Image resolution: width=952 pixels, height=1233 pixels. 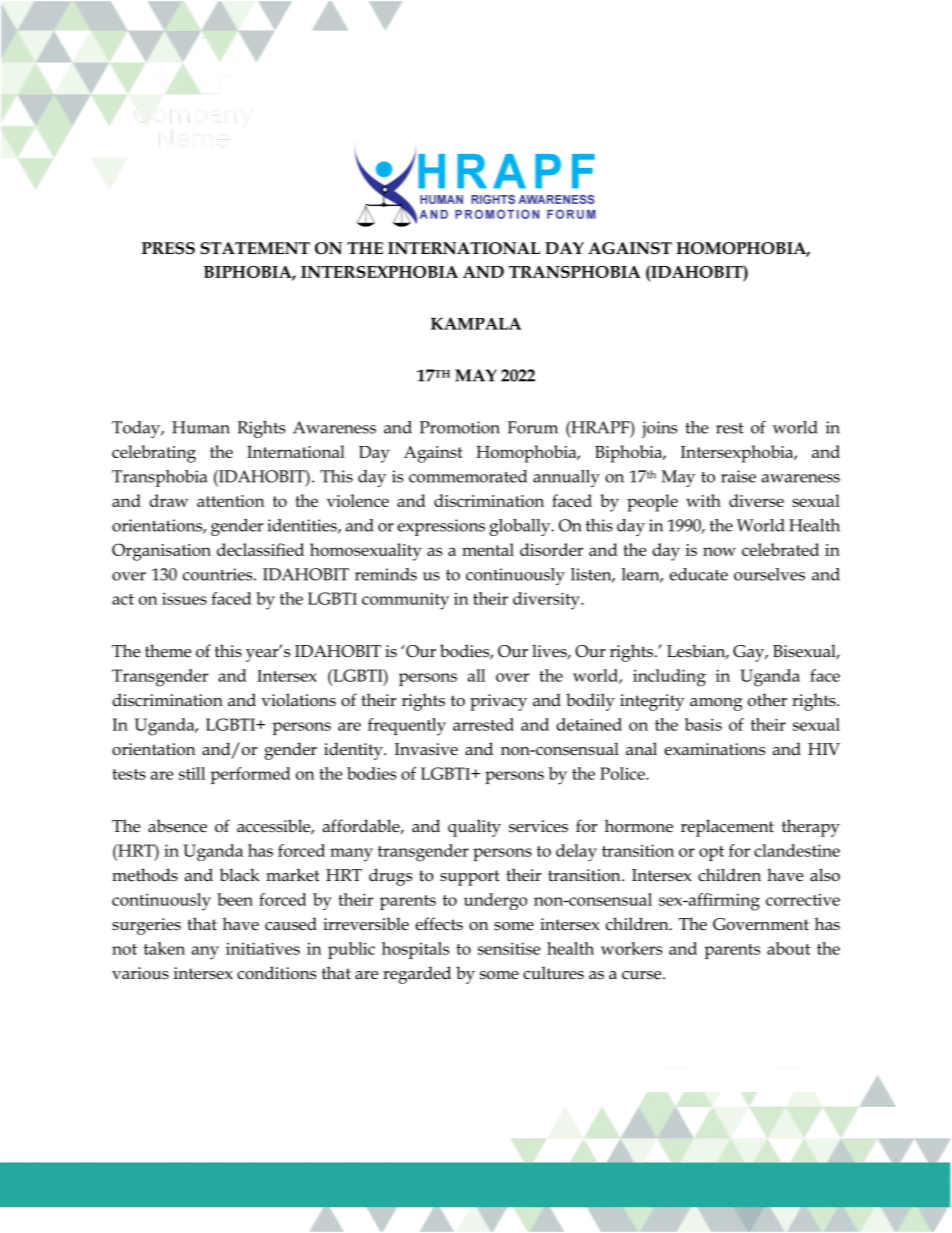 I want to click on taken, so click(x=164, y=948).
